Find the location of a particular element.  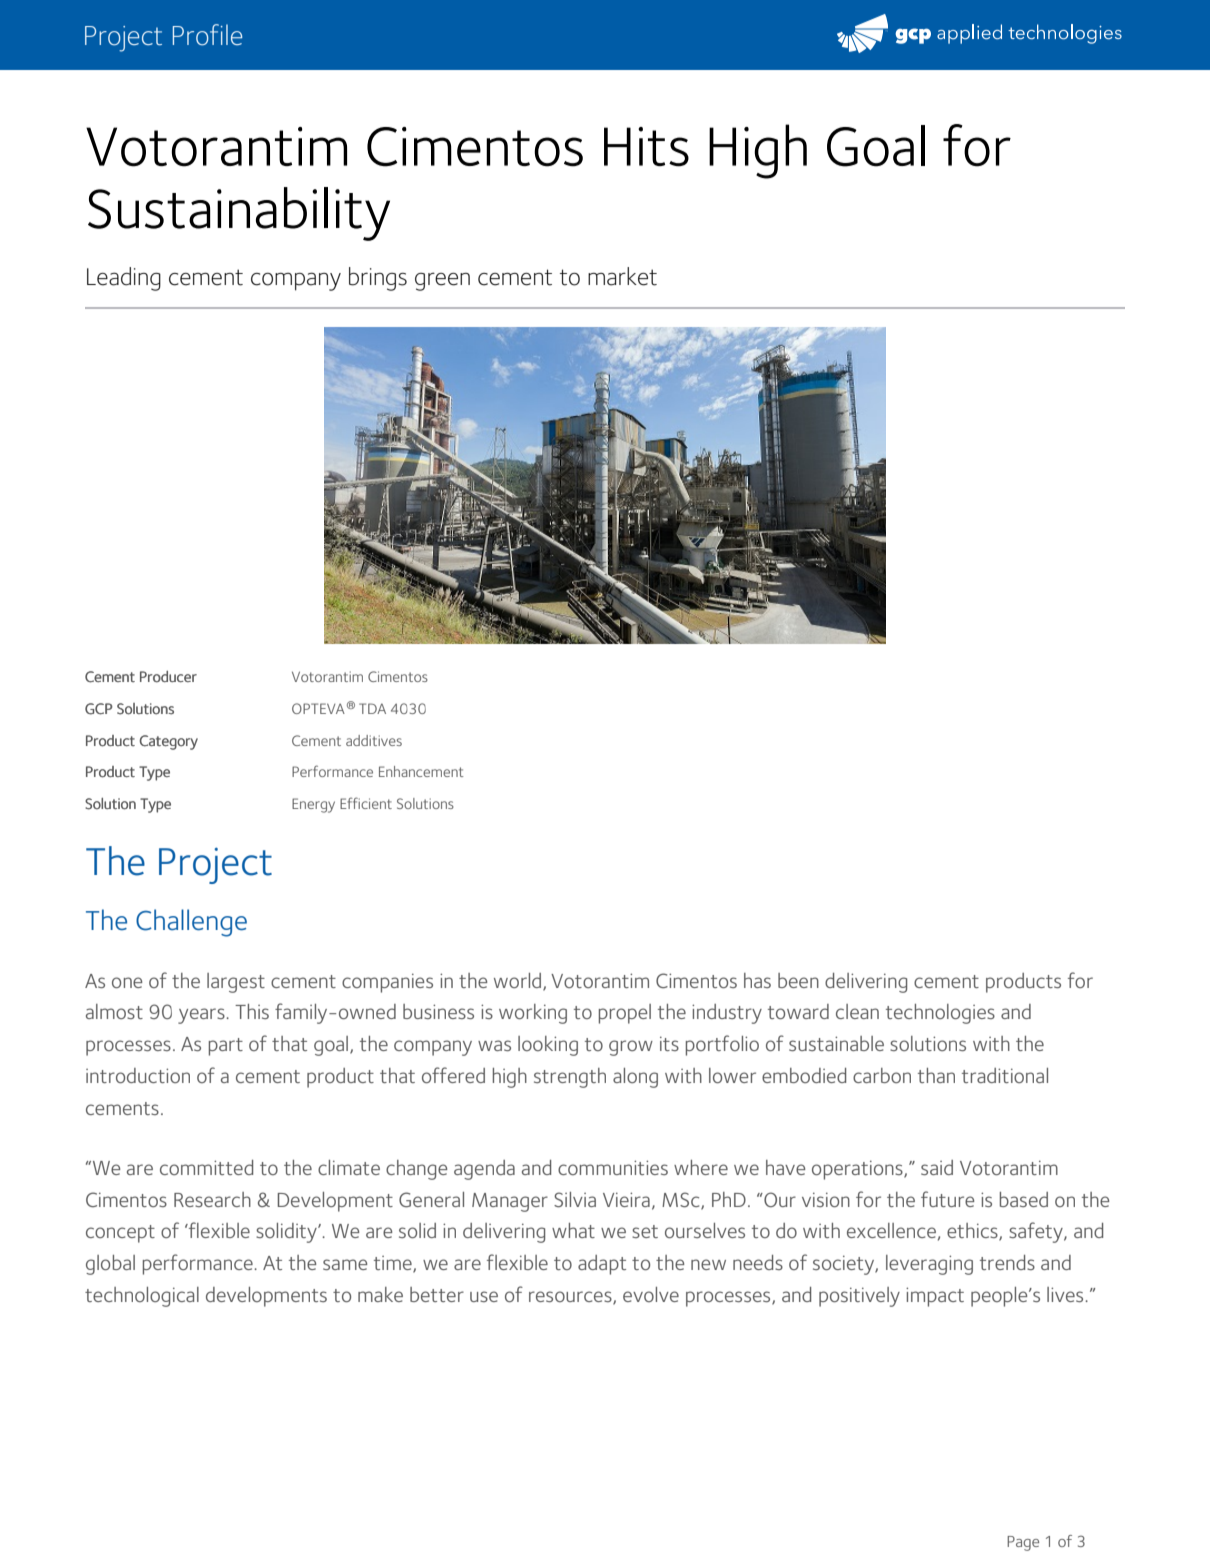

Producer is located at coordinates (168, 677).
